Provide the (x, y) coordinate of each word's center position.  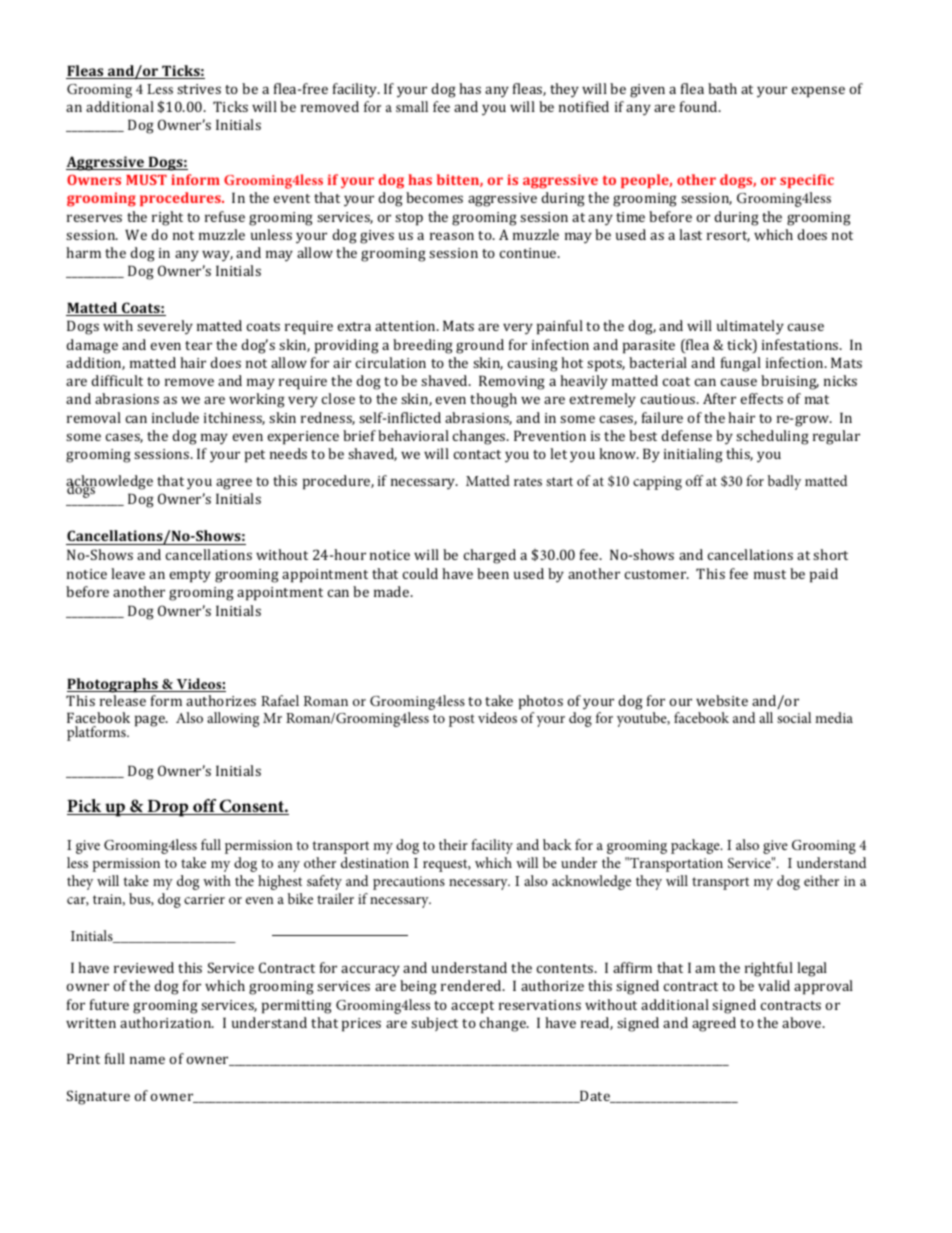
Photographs (113, 685)
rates (528, 481)
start (559, 481)
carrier (204, 899)
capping (657, 483)
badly (784, 482)
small (412, 106)
